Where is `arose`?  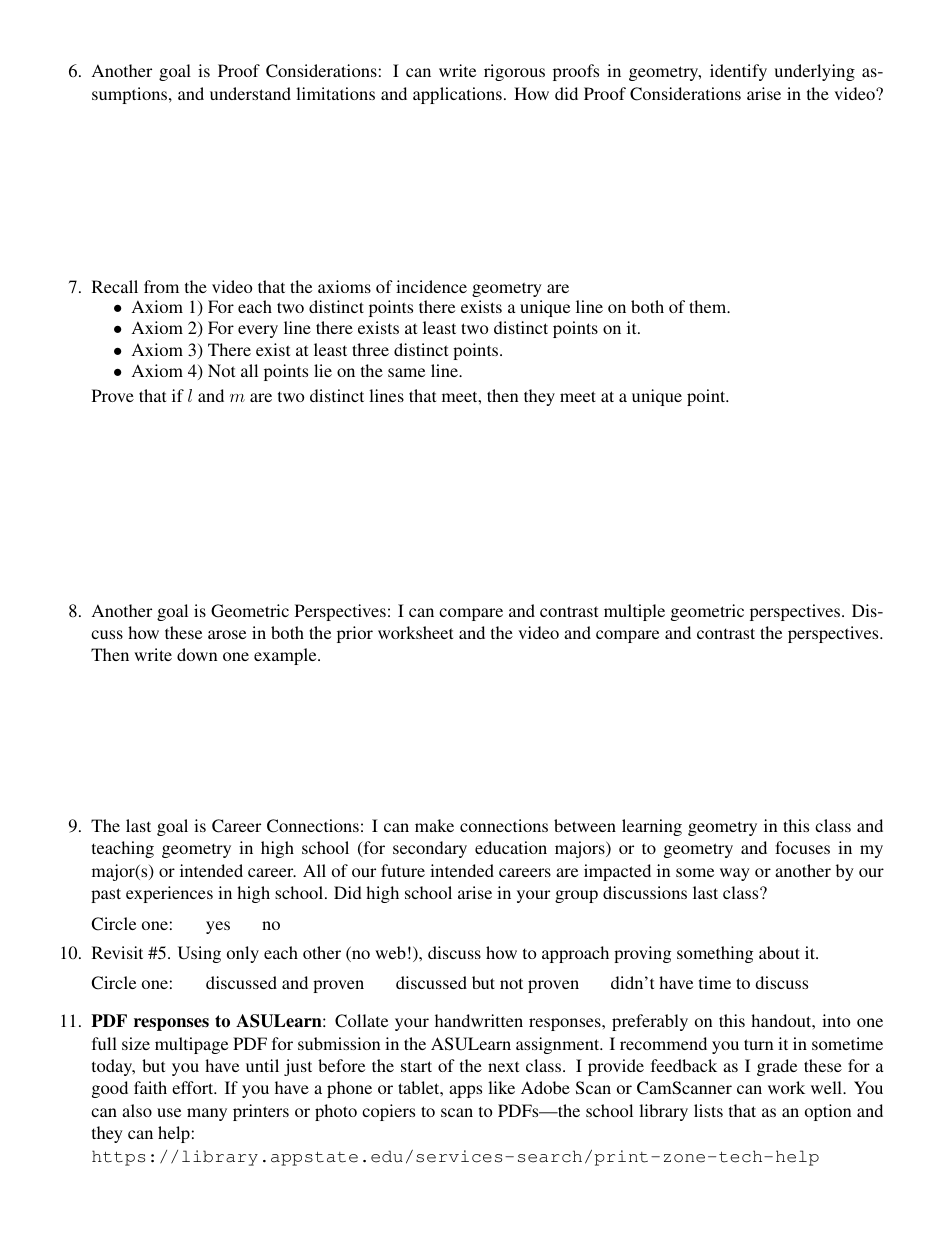 arose is located at coordinates (227, 634).
